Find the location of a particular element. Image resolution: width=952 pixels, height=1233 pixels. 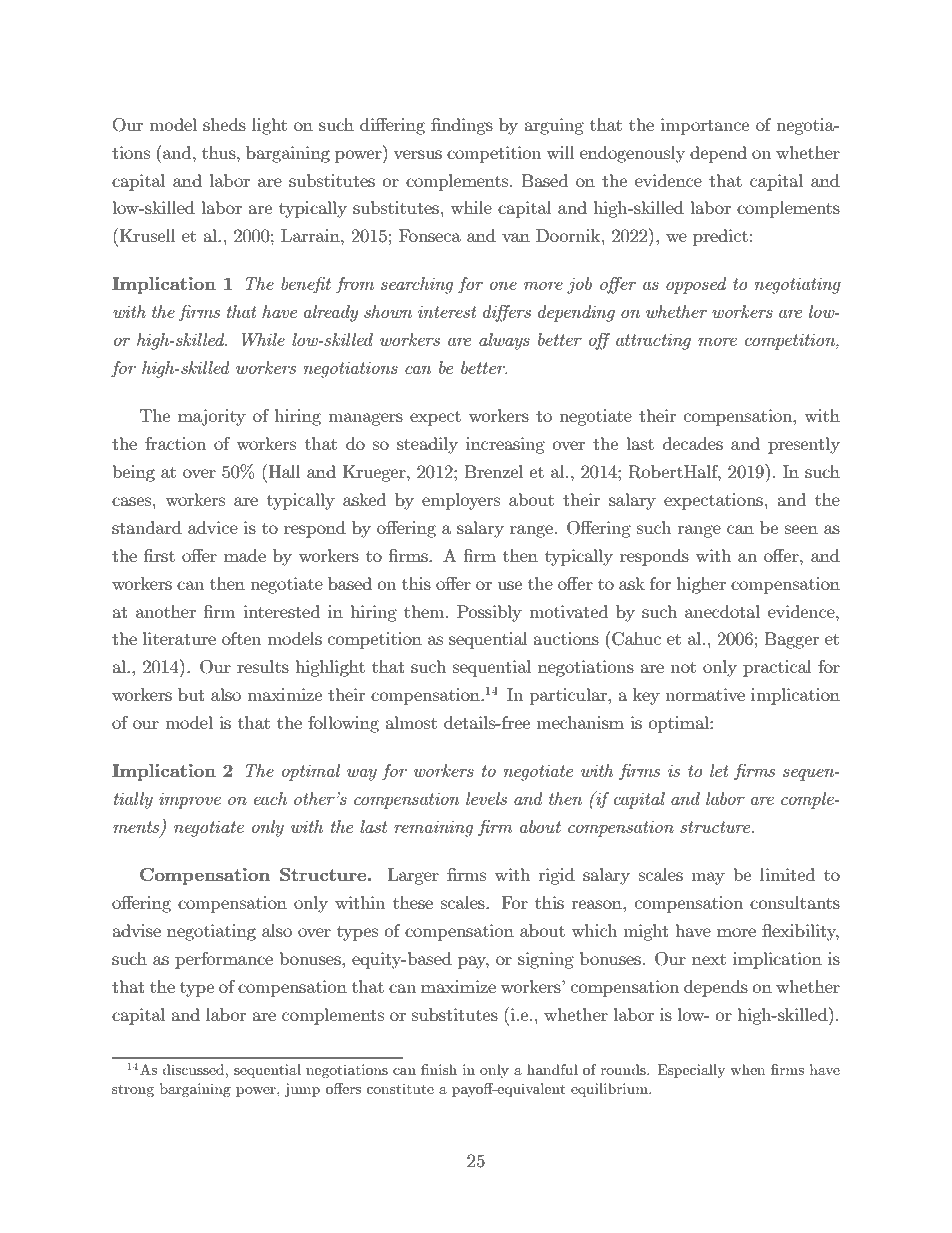

versus is located at coordinates (417, 154).
